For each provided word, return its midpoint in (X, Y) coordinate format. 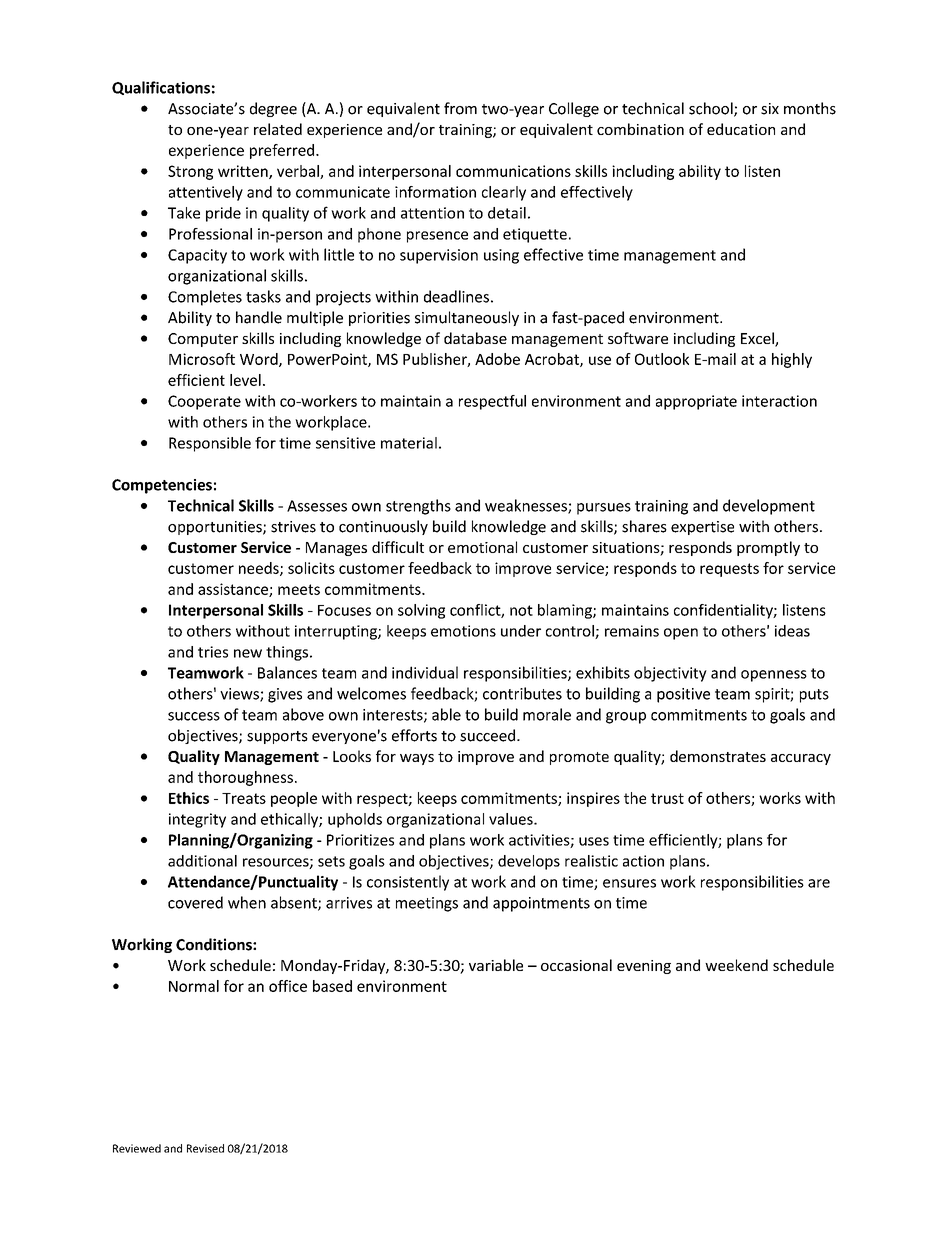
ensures (629, 883)
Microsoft (202, 359)
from (460, 108)
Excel (758, 339)
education (741, 129)
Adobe (497, 359)
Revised (205, 1148)
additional (202, 861)
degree (273, 109)
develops (529, 862)
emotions (463, 631)
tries (213, 652)
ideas (792, 631)
